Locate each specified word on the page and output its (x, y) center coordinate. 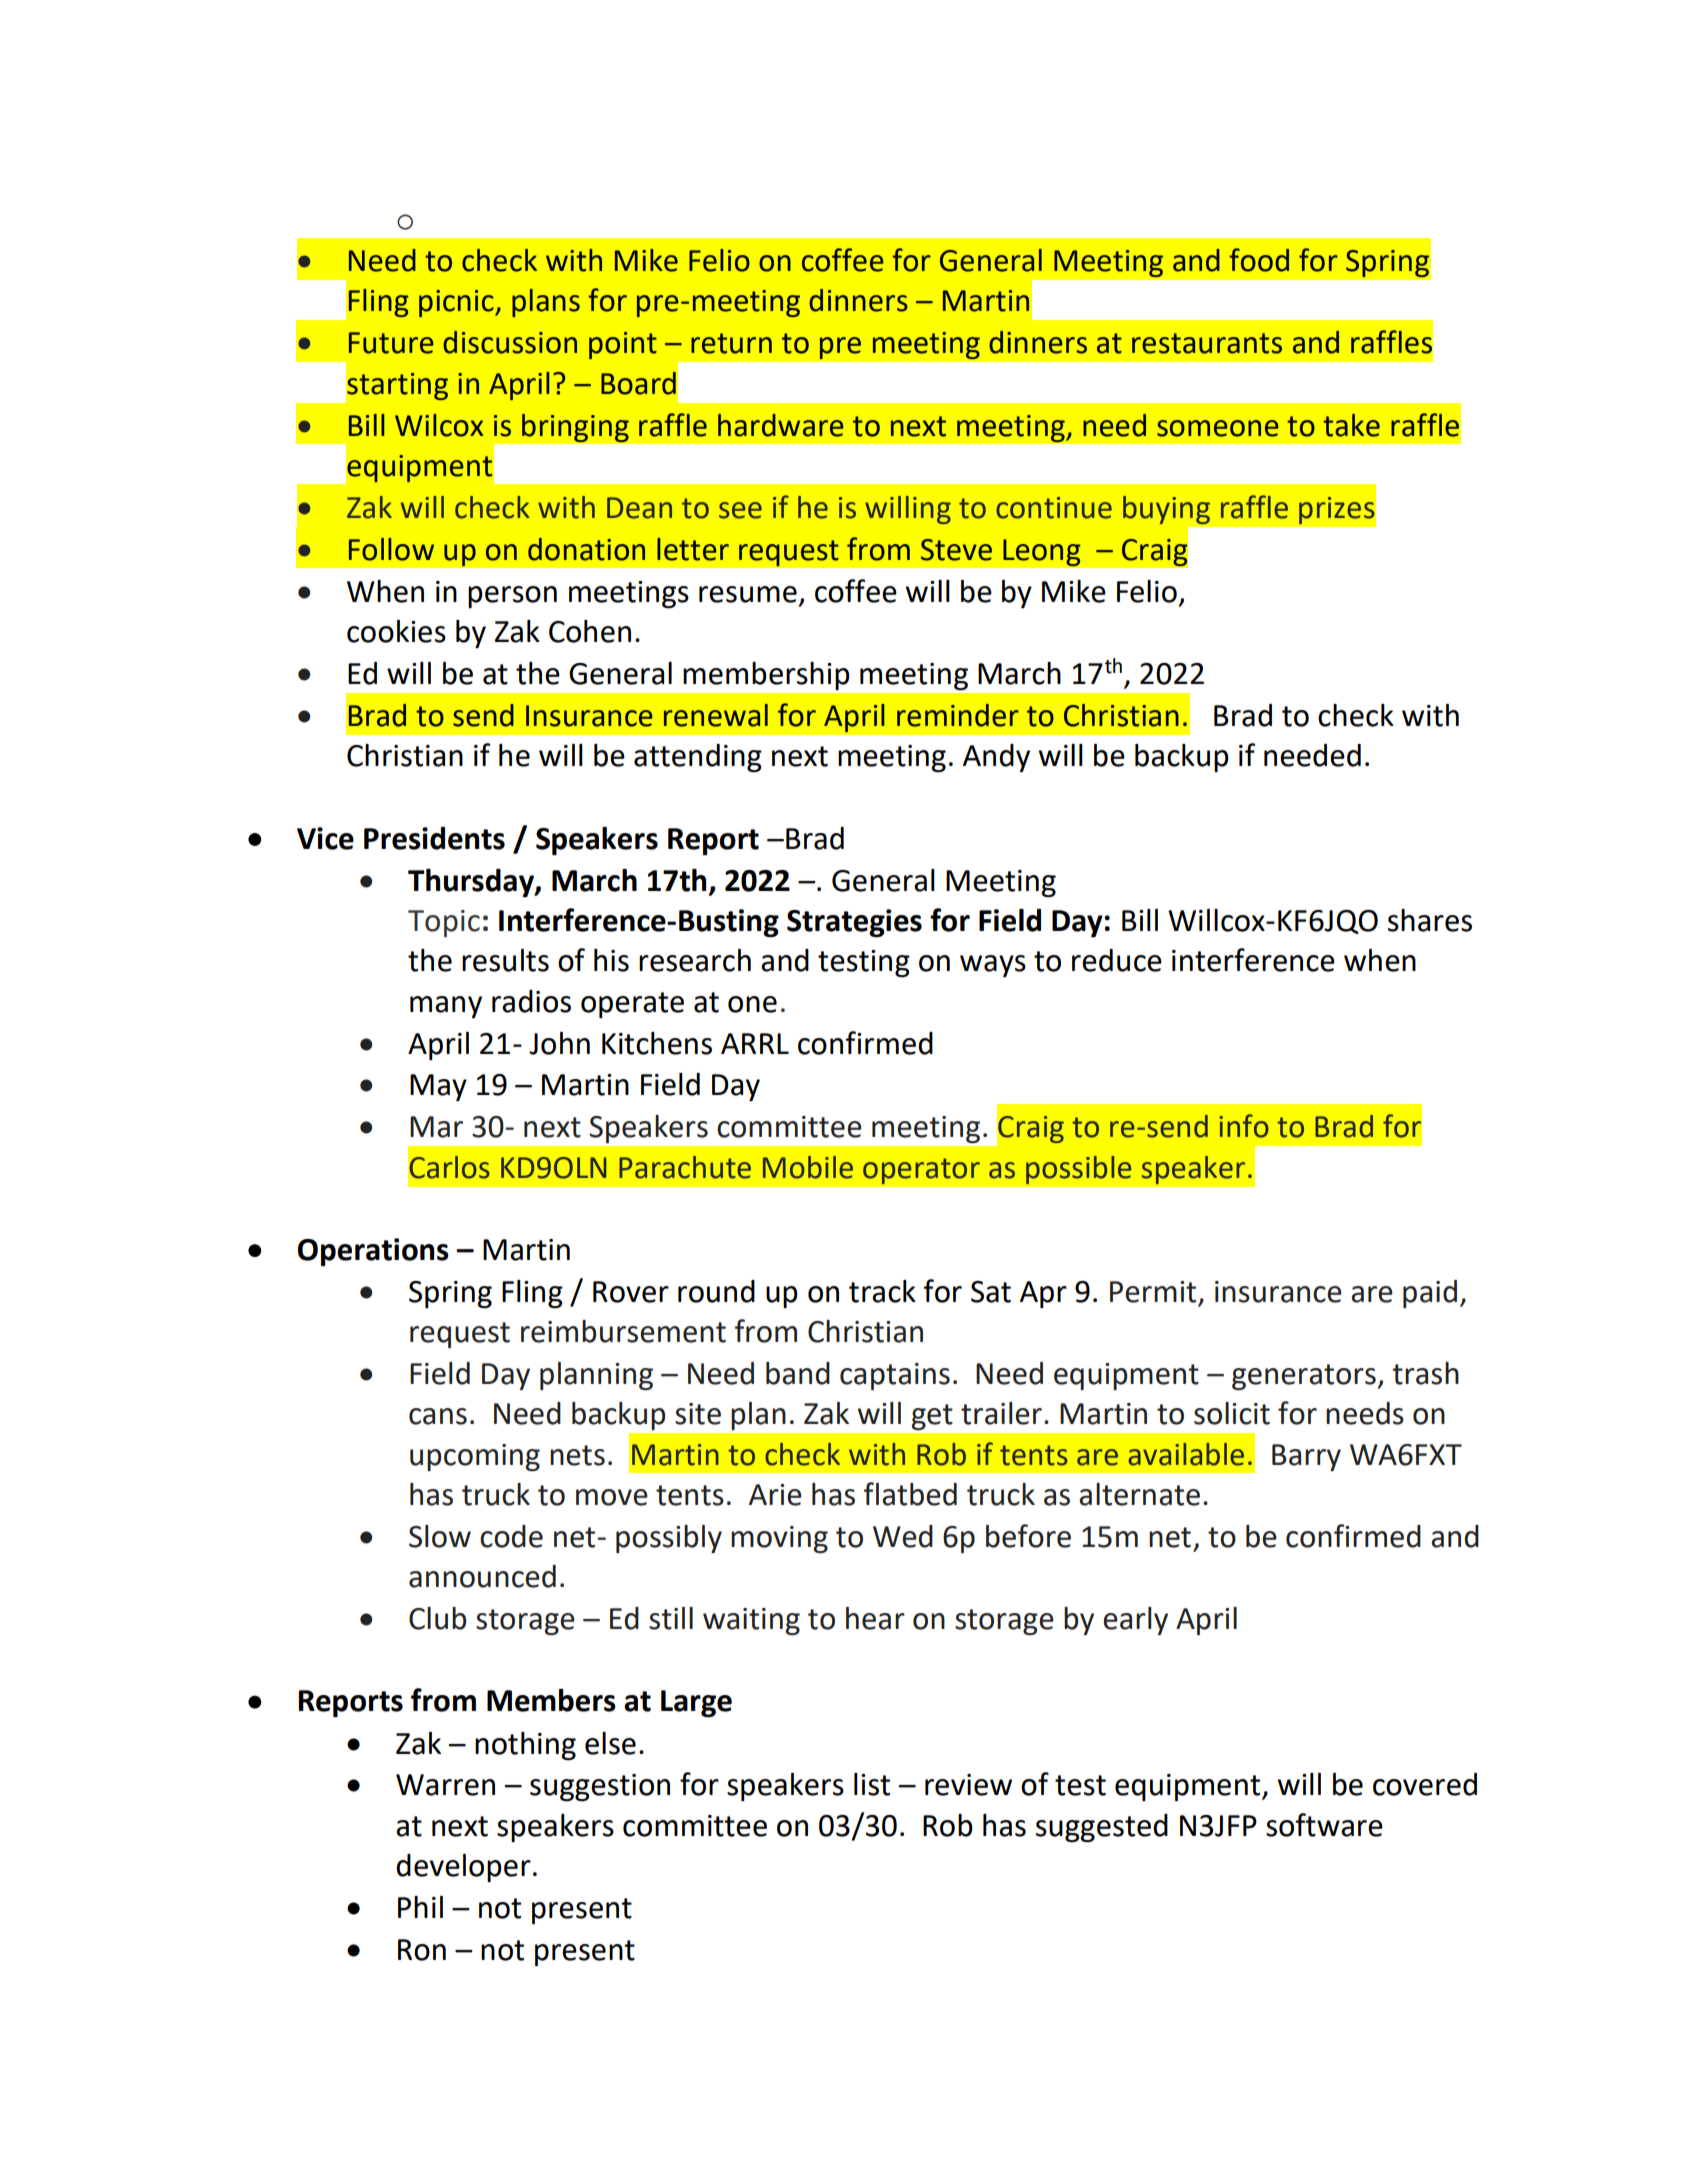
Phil (420, 1907)
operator (921, 1171)
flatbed (910, 1494)
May (438, 1088)
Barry (1306, 1457)
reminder (958, 715)
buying (1166, 510)
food (1259, 260)
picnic (457, 303)
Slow (440, 1536)
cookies (396, 631)
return (731, 343)
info (1244, 1126)
